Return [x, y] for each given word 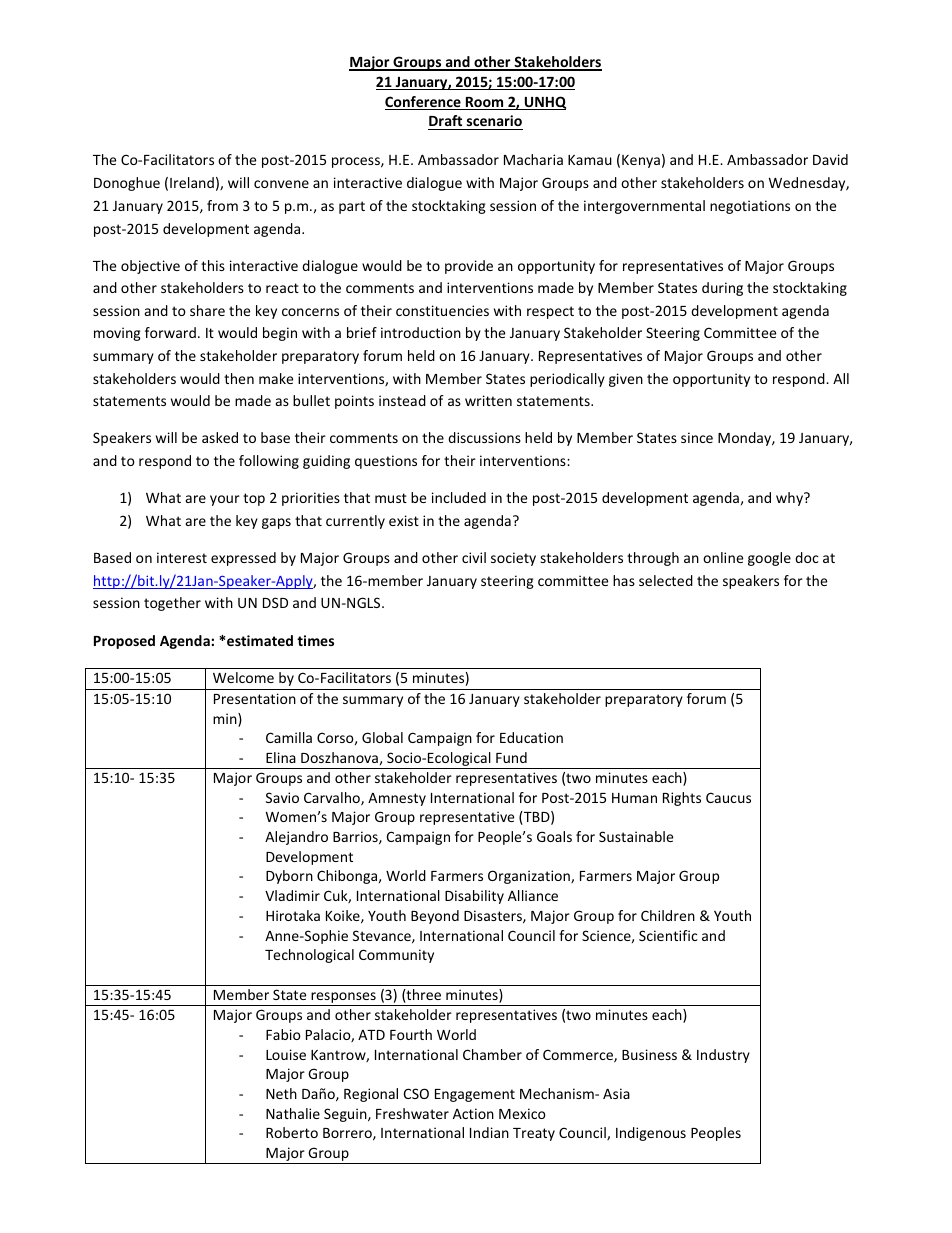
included [459, 497]
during [722, 289]
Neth [281, 1093]
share [207, 310]
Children [668, 915]
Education [531, 737]
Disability [474, 897]
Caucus [728, 797]
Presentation [255, 698]
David [830, 159]
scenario [494, 120]
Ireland [192, 182]
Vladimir [292, 895]
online [723, 557]
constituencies [442, 310]
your [225, 500]
